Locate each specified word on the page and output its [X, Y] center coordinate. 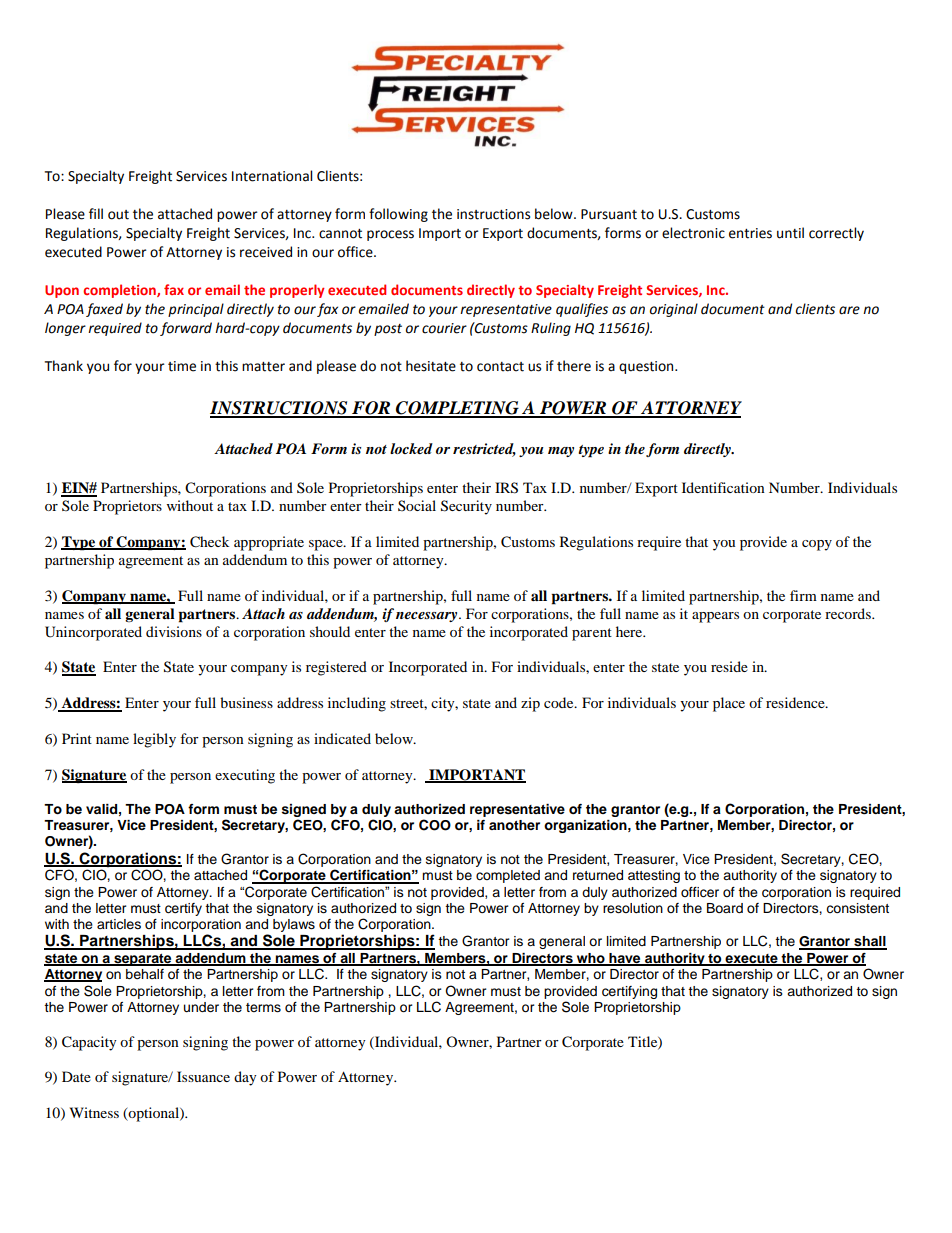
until [790, 233]
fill [96, 213]
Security [466, 507]
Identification [723, 487]
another [514, 825]
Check [209, 542]
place [729, 704]
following [398, 215]
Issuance [203, 1076]
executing [245, 776]
